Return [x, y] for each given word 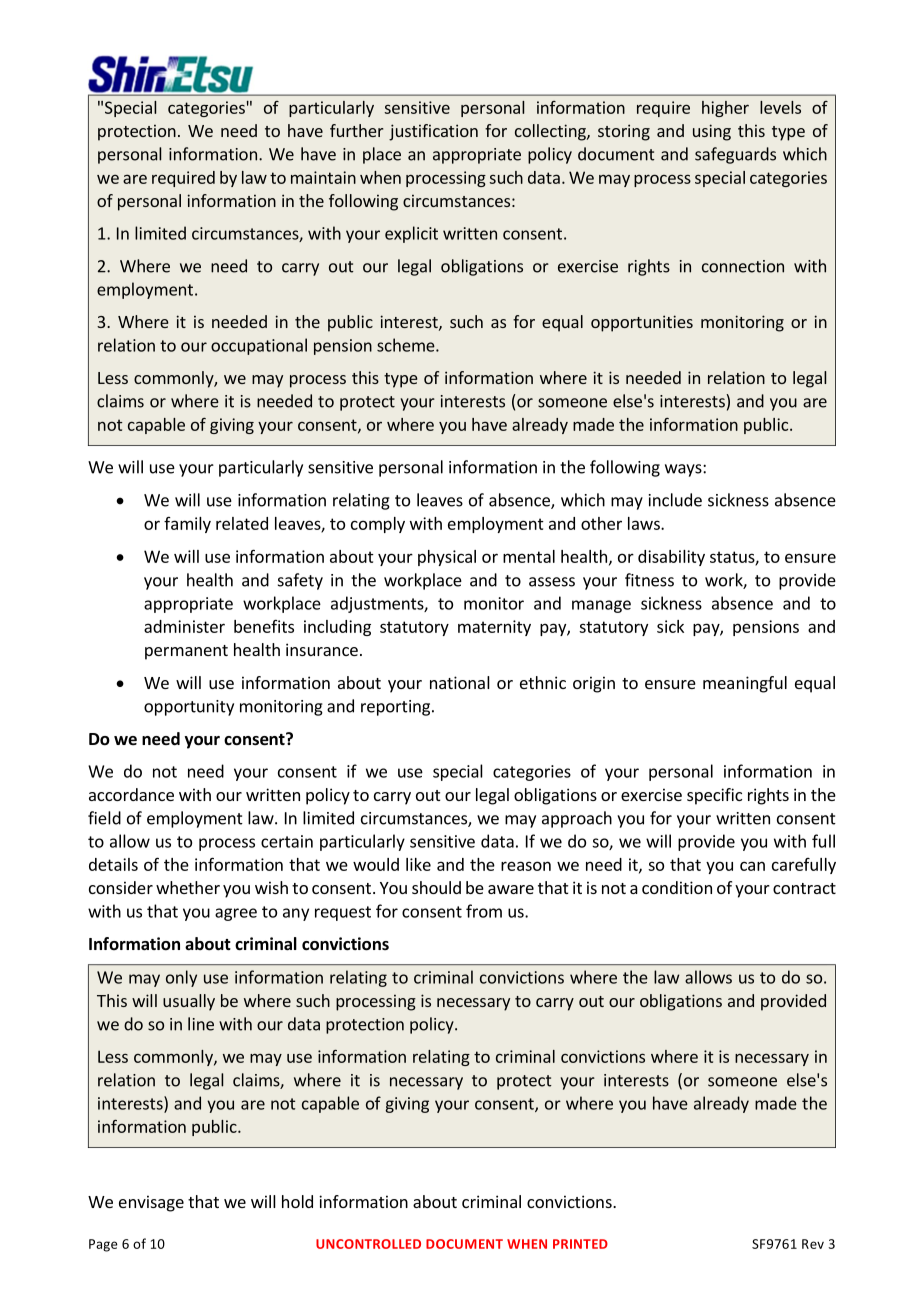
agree [236, 914]
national [460, 682]
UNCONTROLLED [368, 1244]
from [484, 911]
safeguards [735, 155]
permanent [186, 652]
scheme [407, 345]
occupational [259, 346]
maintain [323, 177]
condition [677, 887]
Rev [813, 1244]
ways [684, 470]
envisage [151, 1203]
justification [433, 132]
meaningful [745, 684]
